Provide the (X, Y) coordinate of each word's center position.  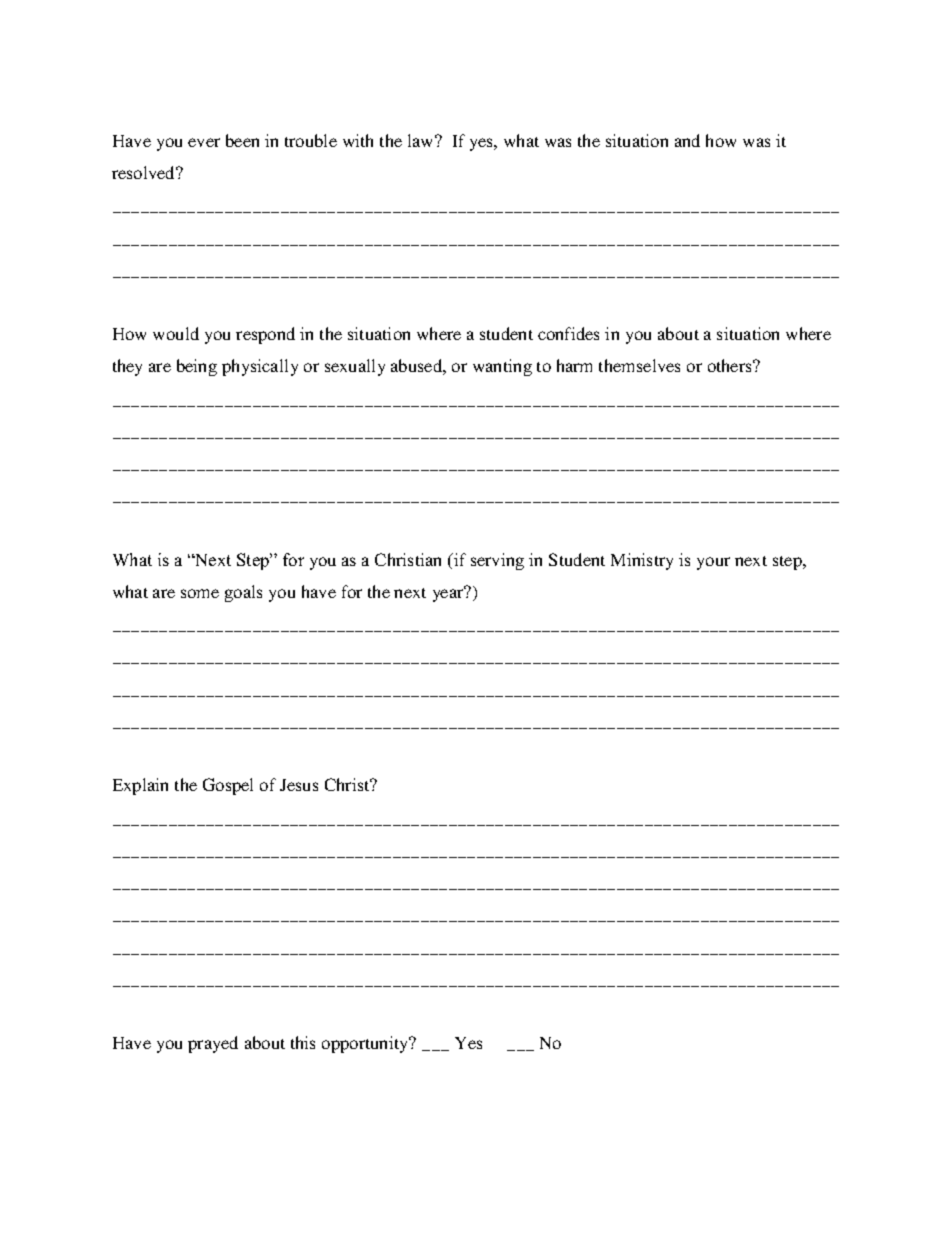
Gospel (228, 786)
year (449, 594)
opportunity (366, 1044)
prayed (213, 1044)
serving (497, 561)
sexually (355, 367)
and (687, 140)
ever (204, 142)
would (176, 333)
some (200, 593)
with (358, 140)
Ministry (642, 561)
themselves (639, 365)
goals (243, 593)
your (713, 563)
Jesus (299, 785)
